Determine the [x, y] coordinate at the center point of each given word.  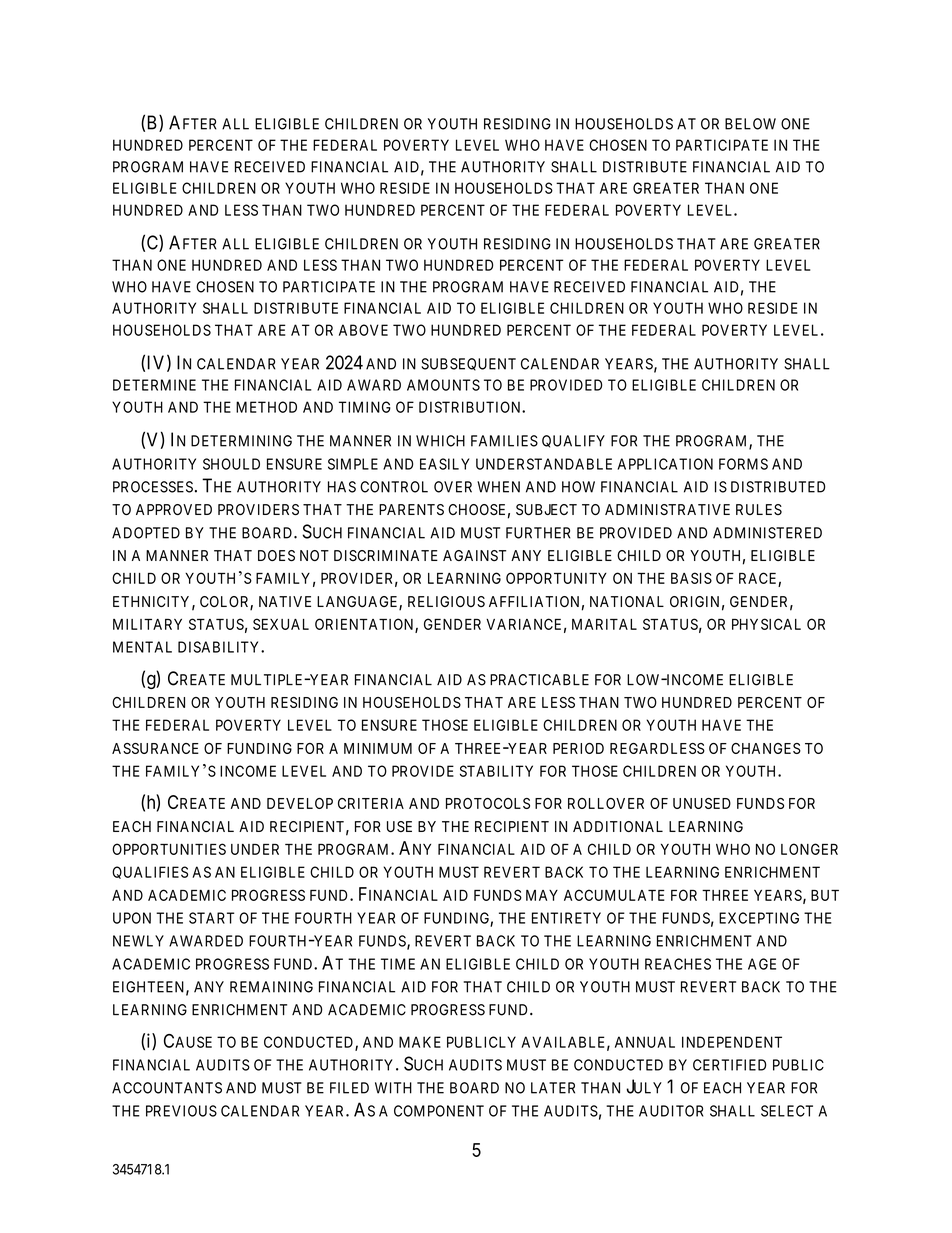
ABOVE [363, 330]
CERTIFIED [729, 1065]
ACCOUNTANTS [167, 1088]
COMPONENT [439, 1111]
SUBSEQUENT [468, 364]
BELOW [750, 124]
